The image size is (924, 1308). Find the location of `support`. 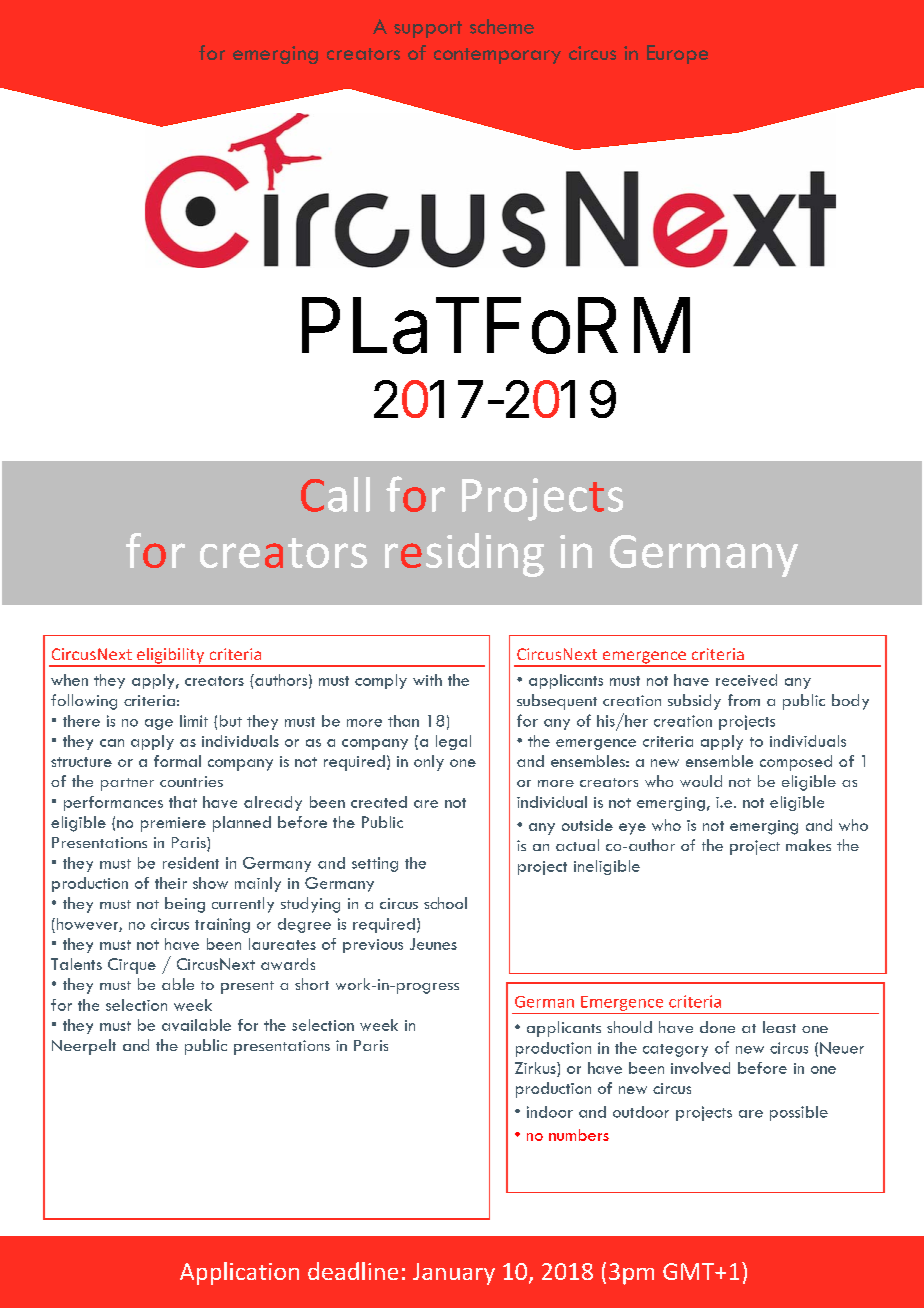

support is located at coordinates (428, 29).
